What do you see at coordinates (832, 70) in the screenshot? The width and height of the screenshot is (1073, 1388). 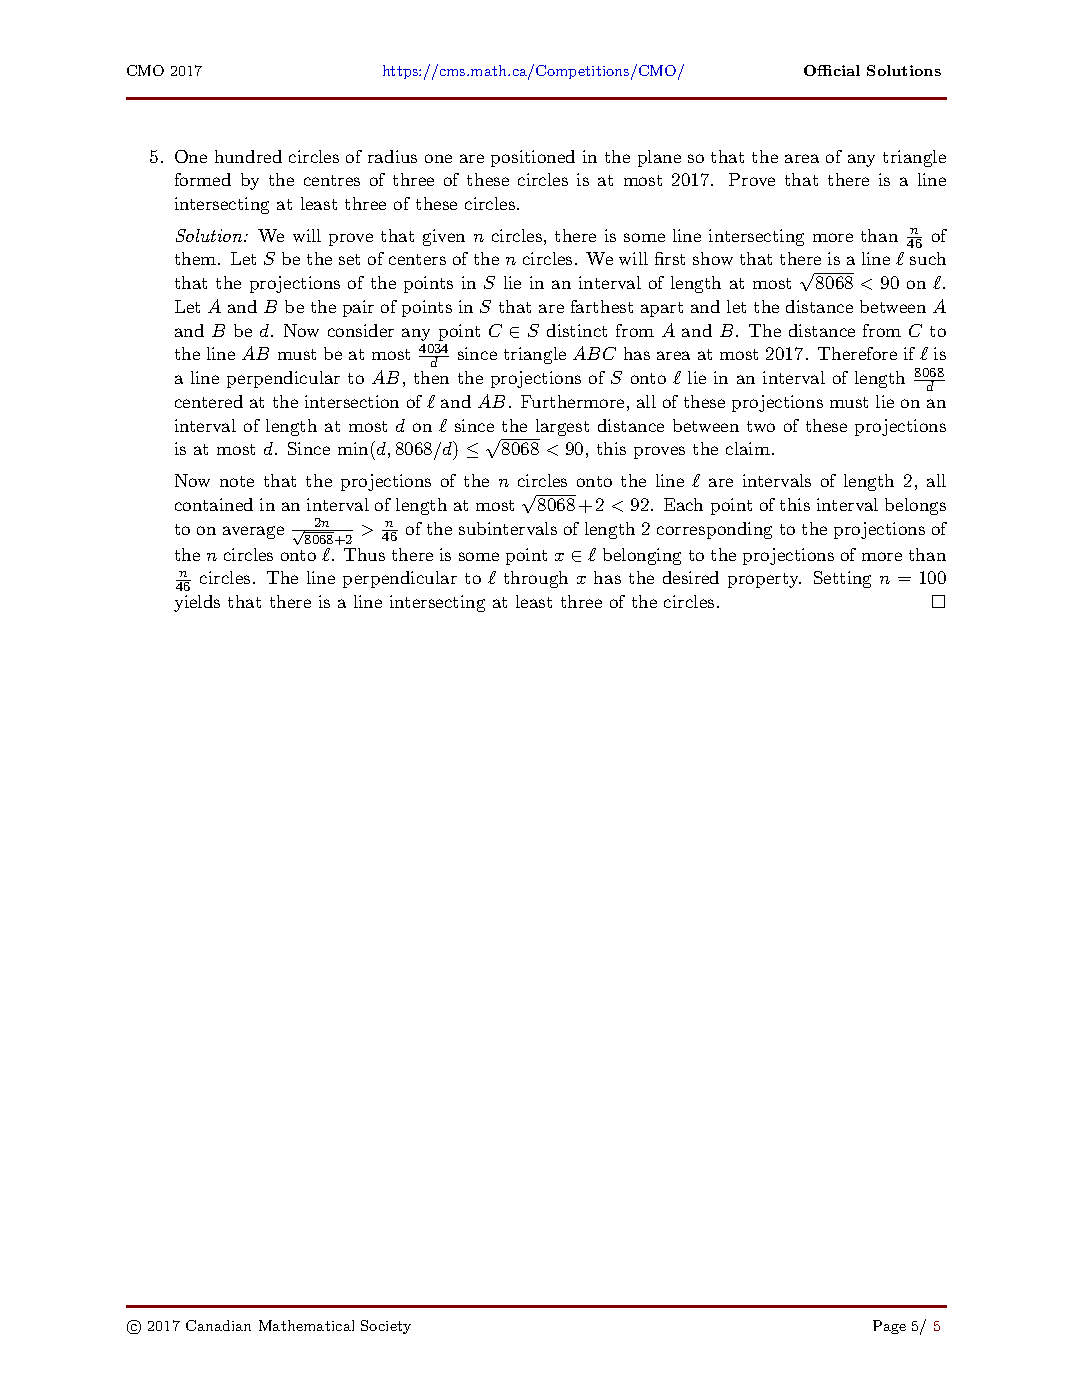 I see `Official` at bounding box center [832, 70].
